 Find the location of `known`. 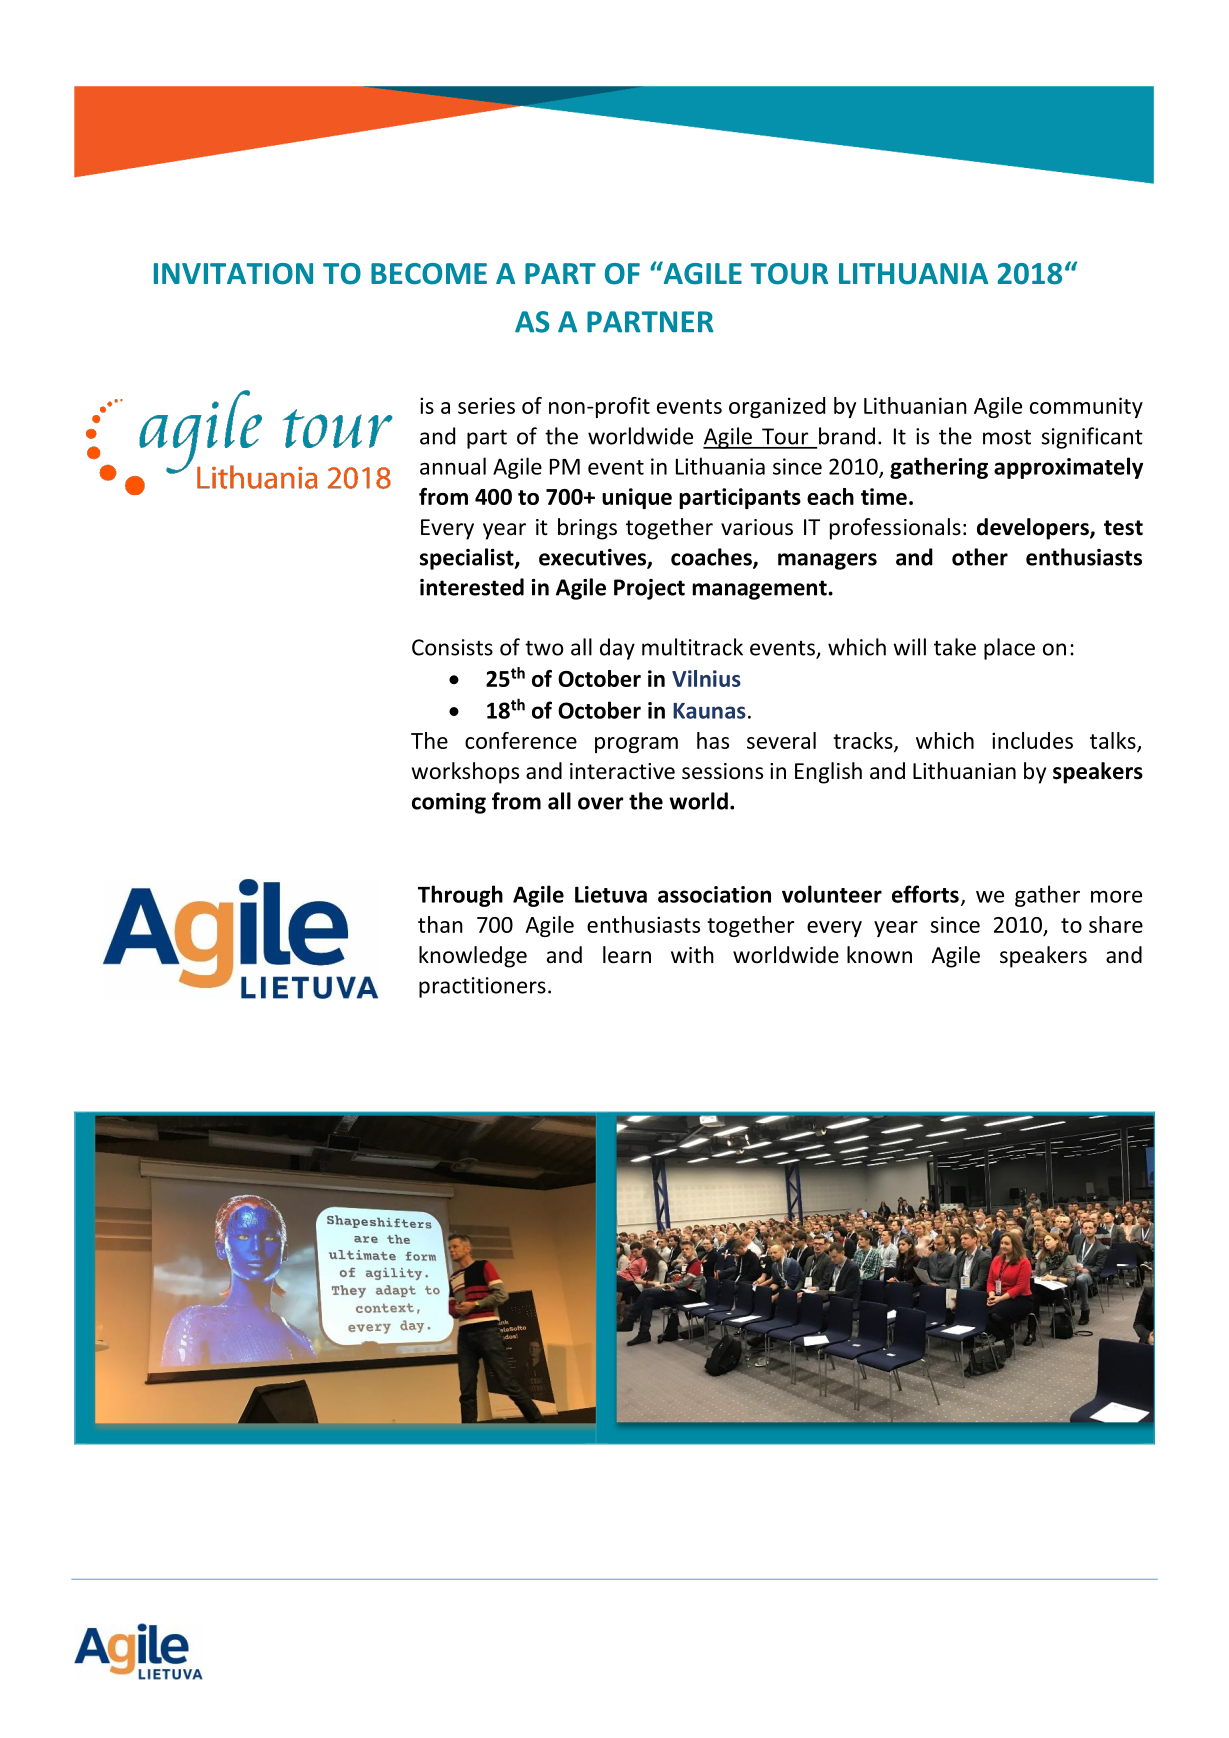

known is located at coordinates (879, 955).
